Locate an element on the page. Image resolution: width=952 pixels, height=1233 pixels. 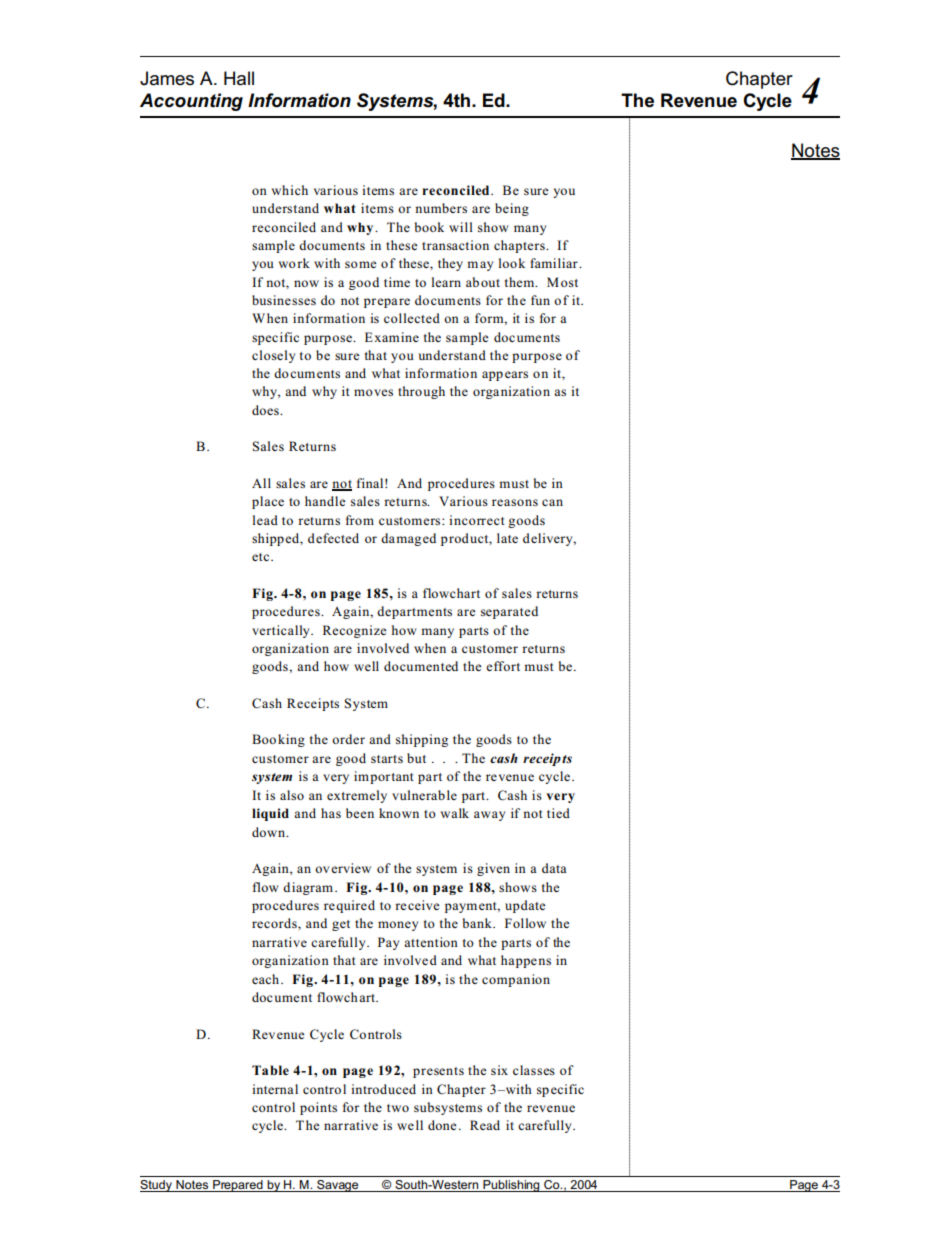
Publishing is located at coordinates (511, 1186).
